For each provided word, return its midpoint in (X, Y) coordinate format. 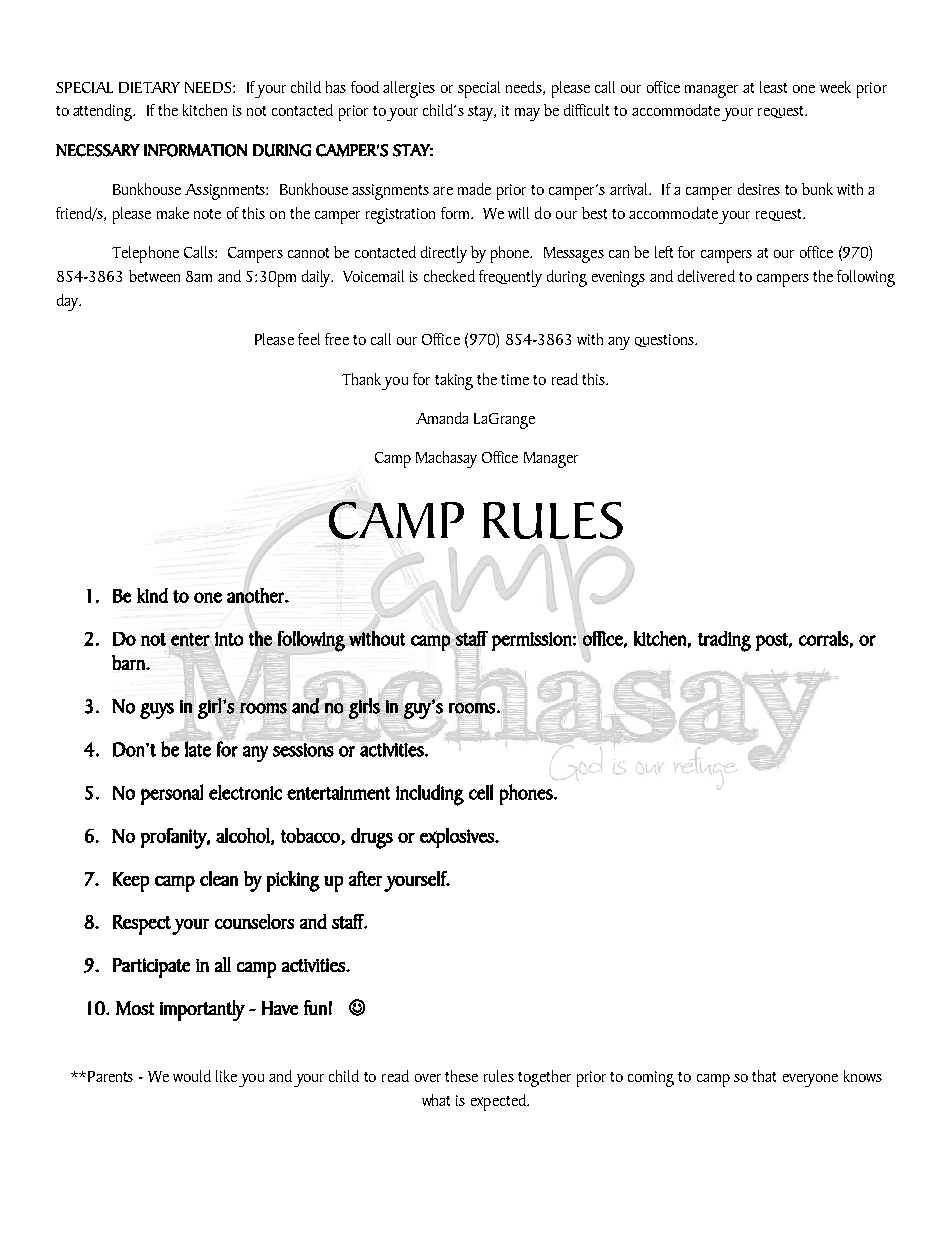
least (773, 87)
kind (152, 595)
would (192, 1076)
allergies (409, 89)
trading (724, 641)
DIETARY (149, 87)
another (256, 594)
